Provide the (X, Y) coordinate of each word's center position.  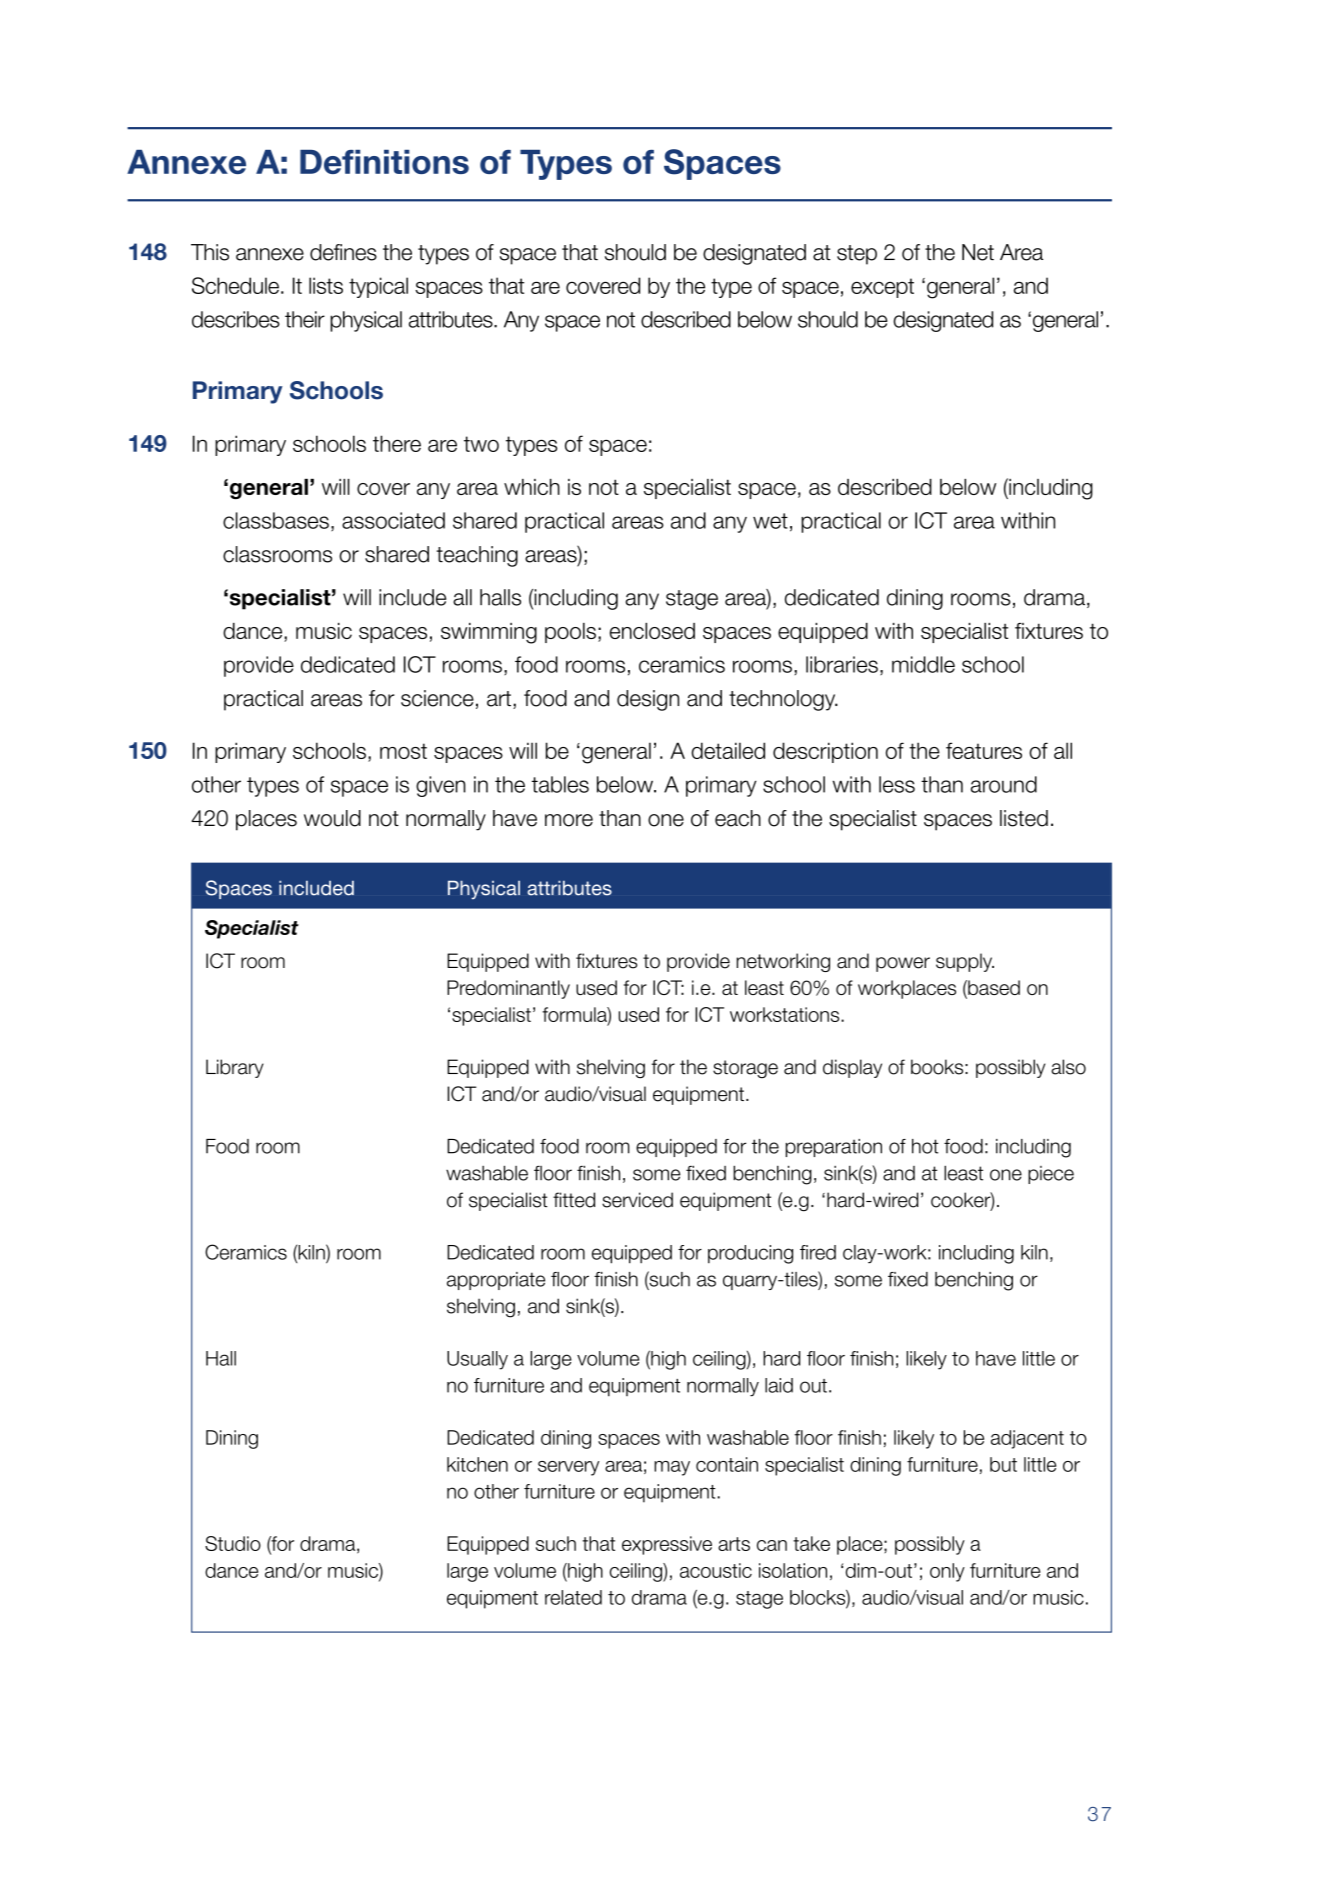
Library (235, 1068)
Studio (233, 1543)
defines (343, 252)
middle (923, 664)
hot (925, 1146)
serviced (637, 1200)
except (882, 288)
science (437, 698)
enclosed (652, 631)
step (857, 255)
